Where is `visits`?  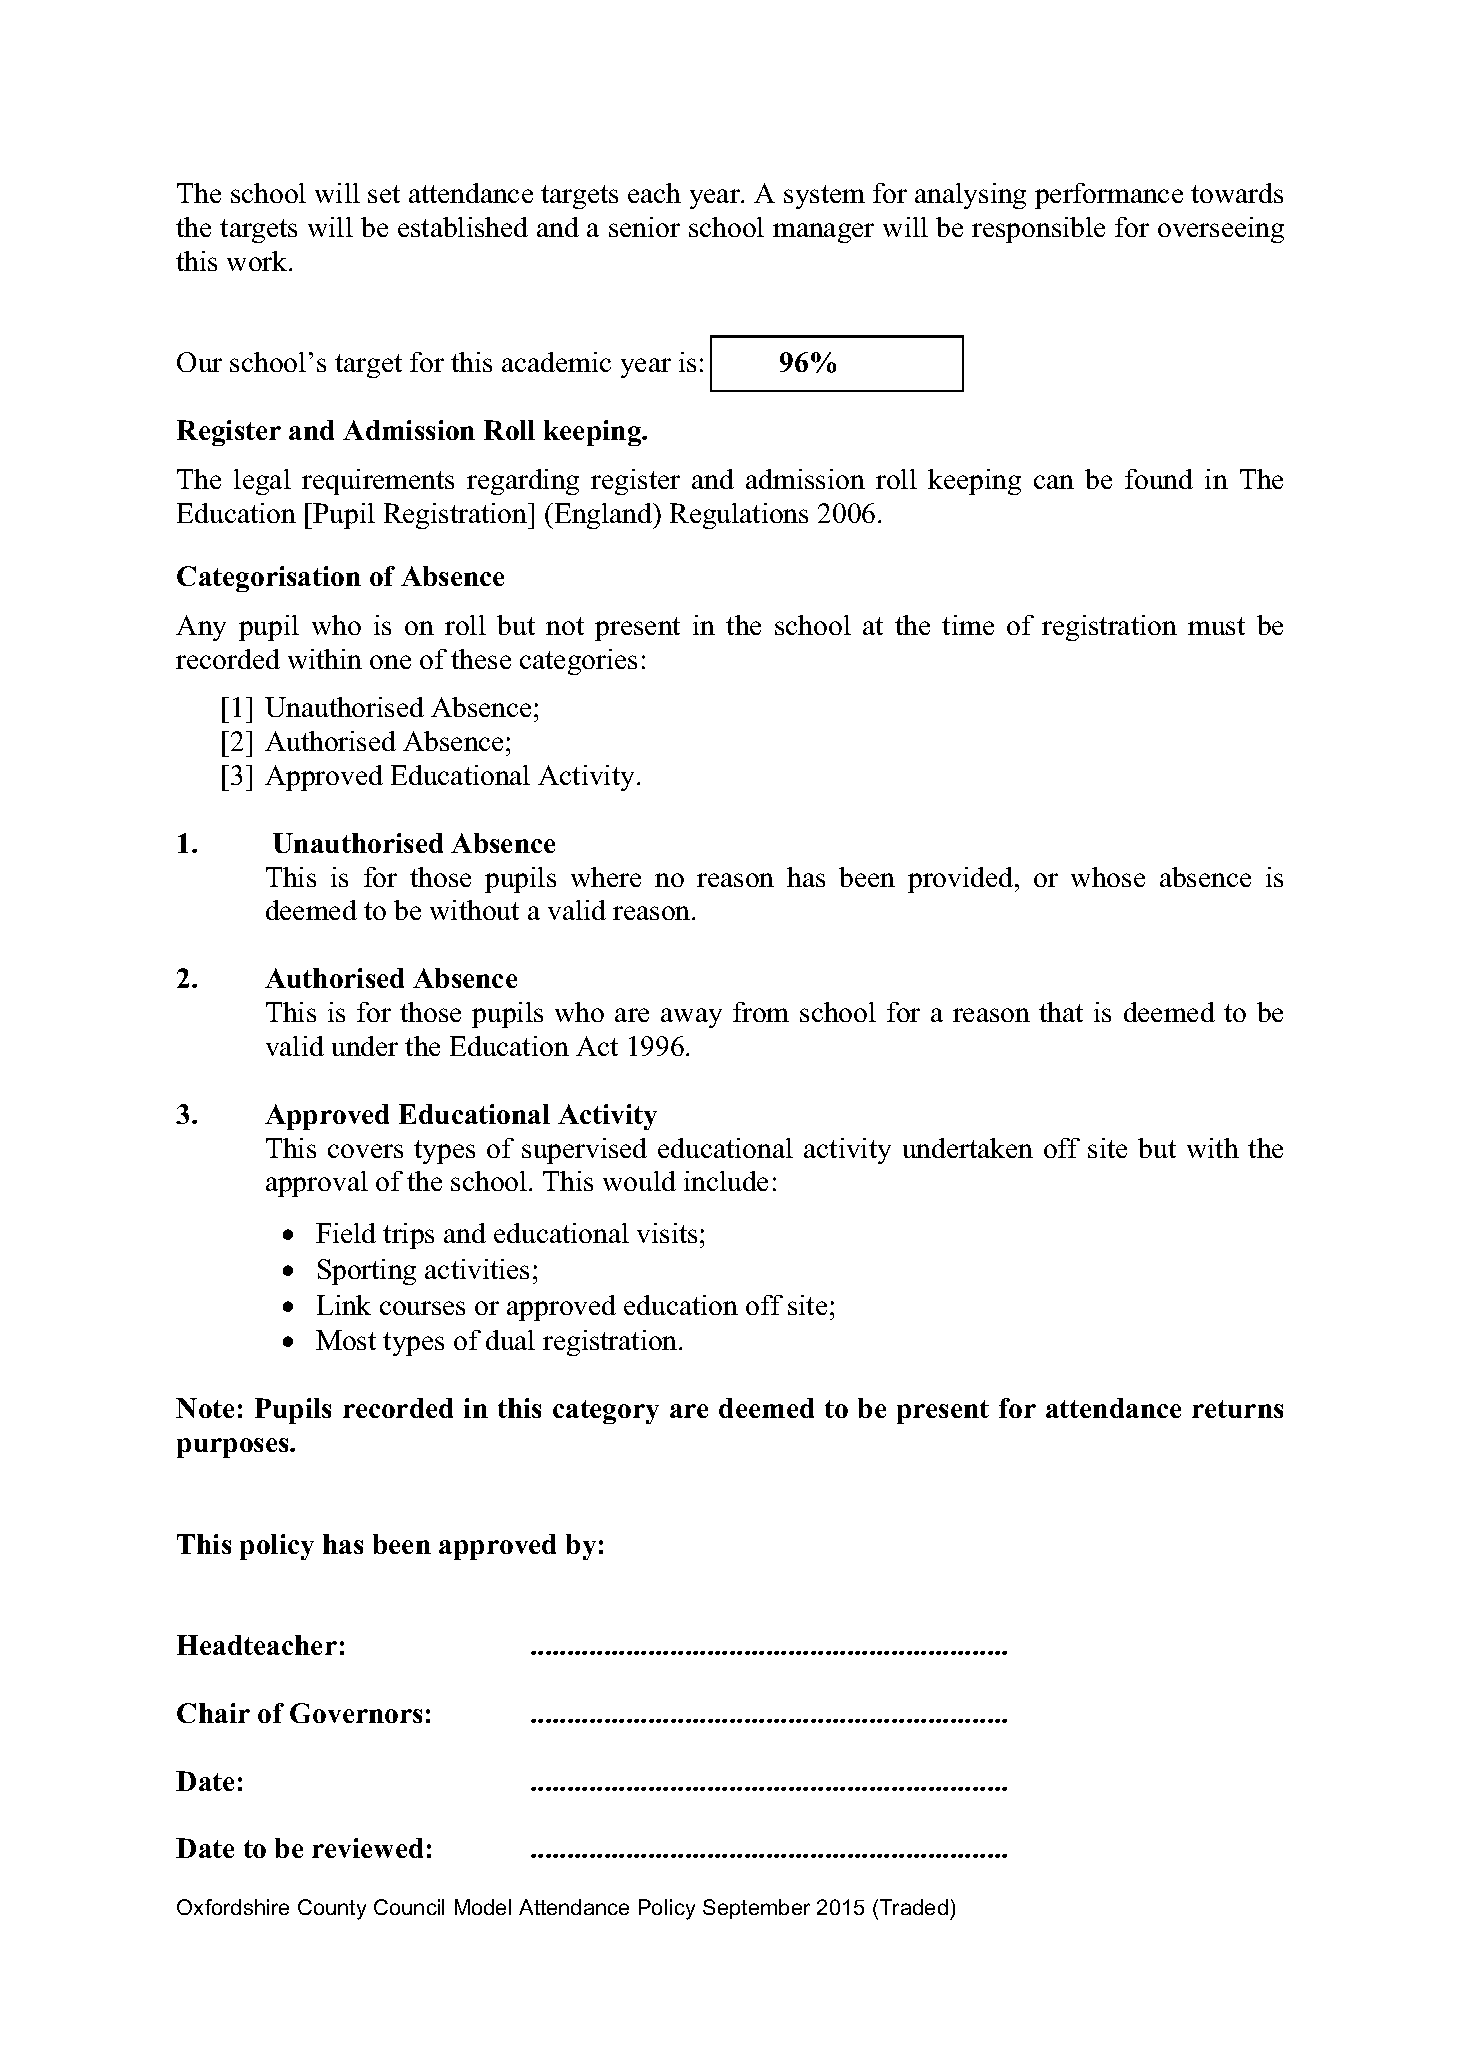
visits is located at coordinates (667, 1233).
